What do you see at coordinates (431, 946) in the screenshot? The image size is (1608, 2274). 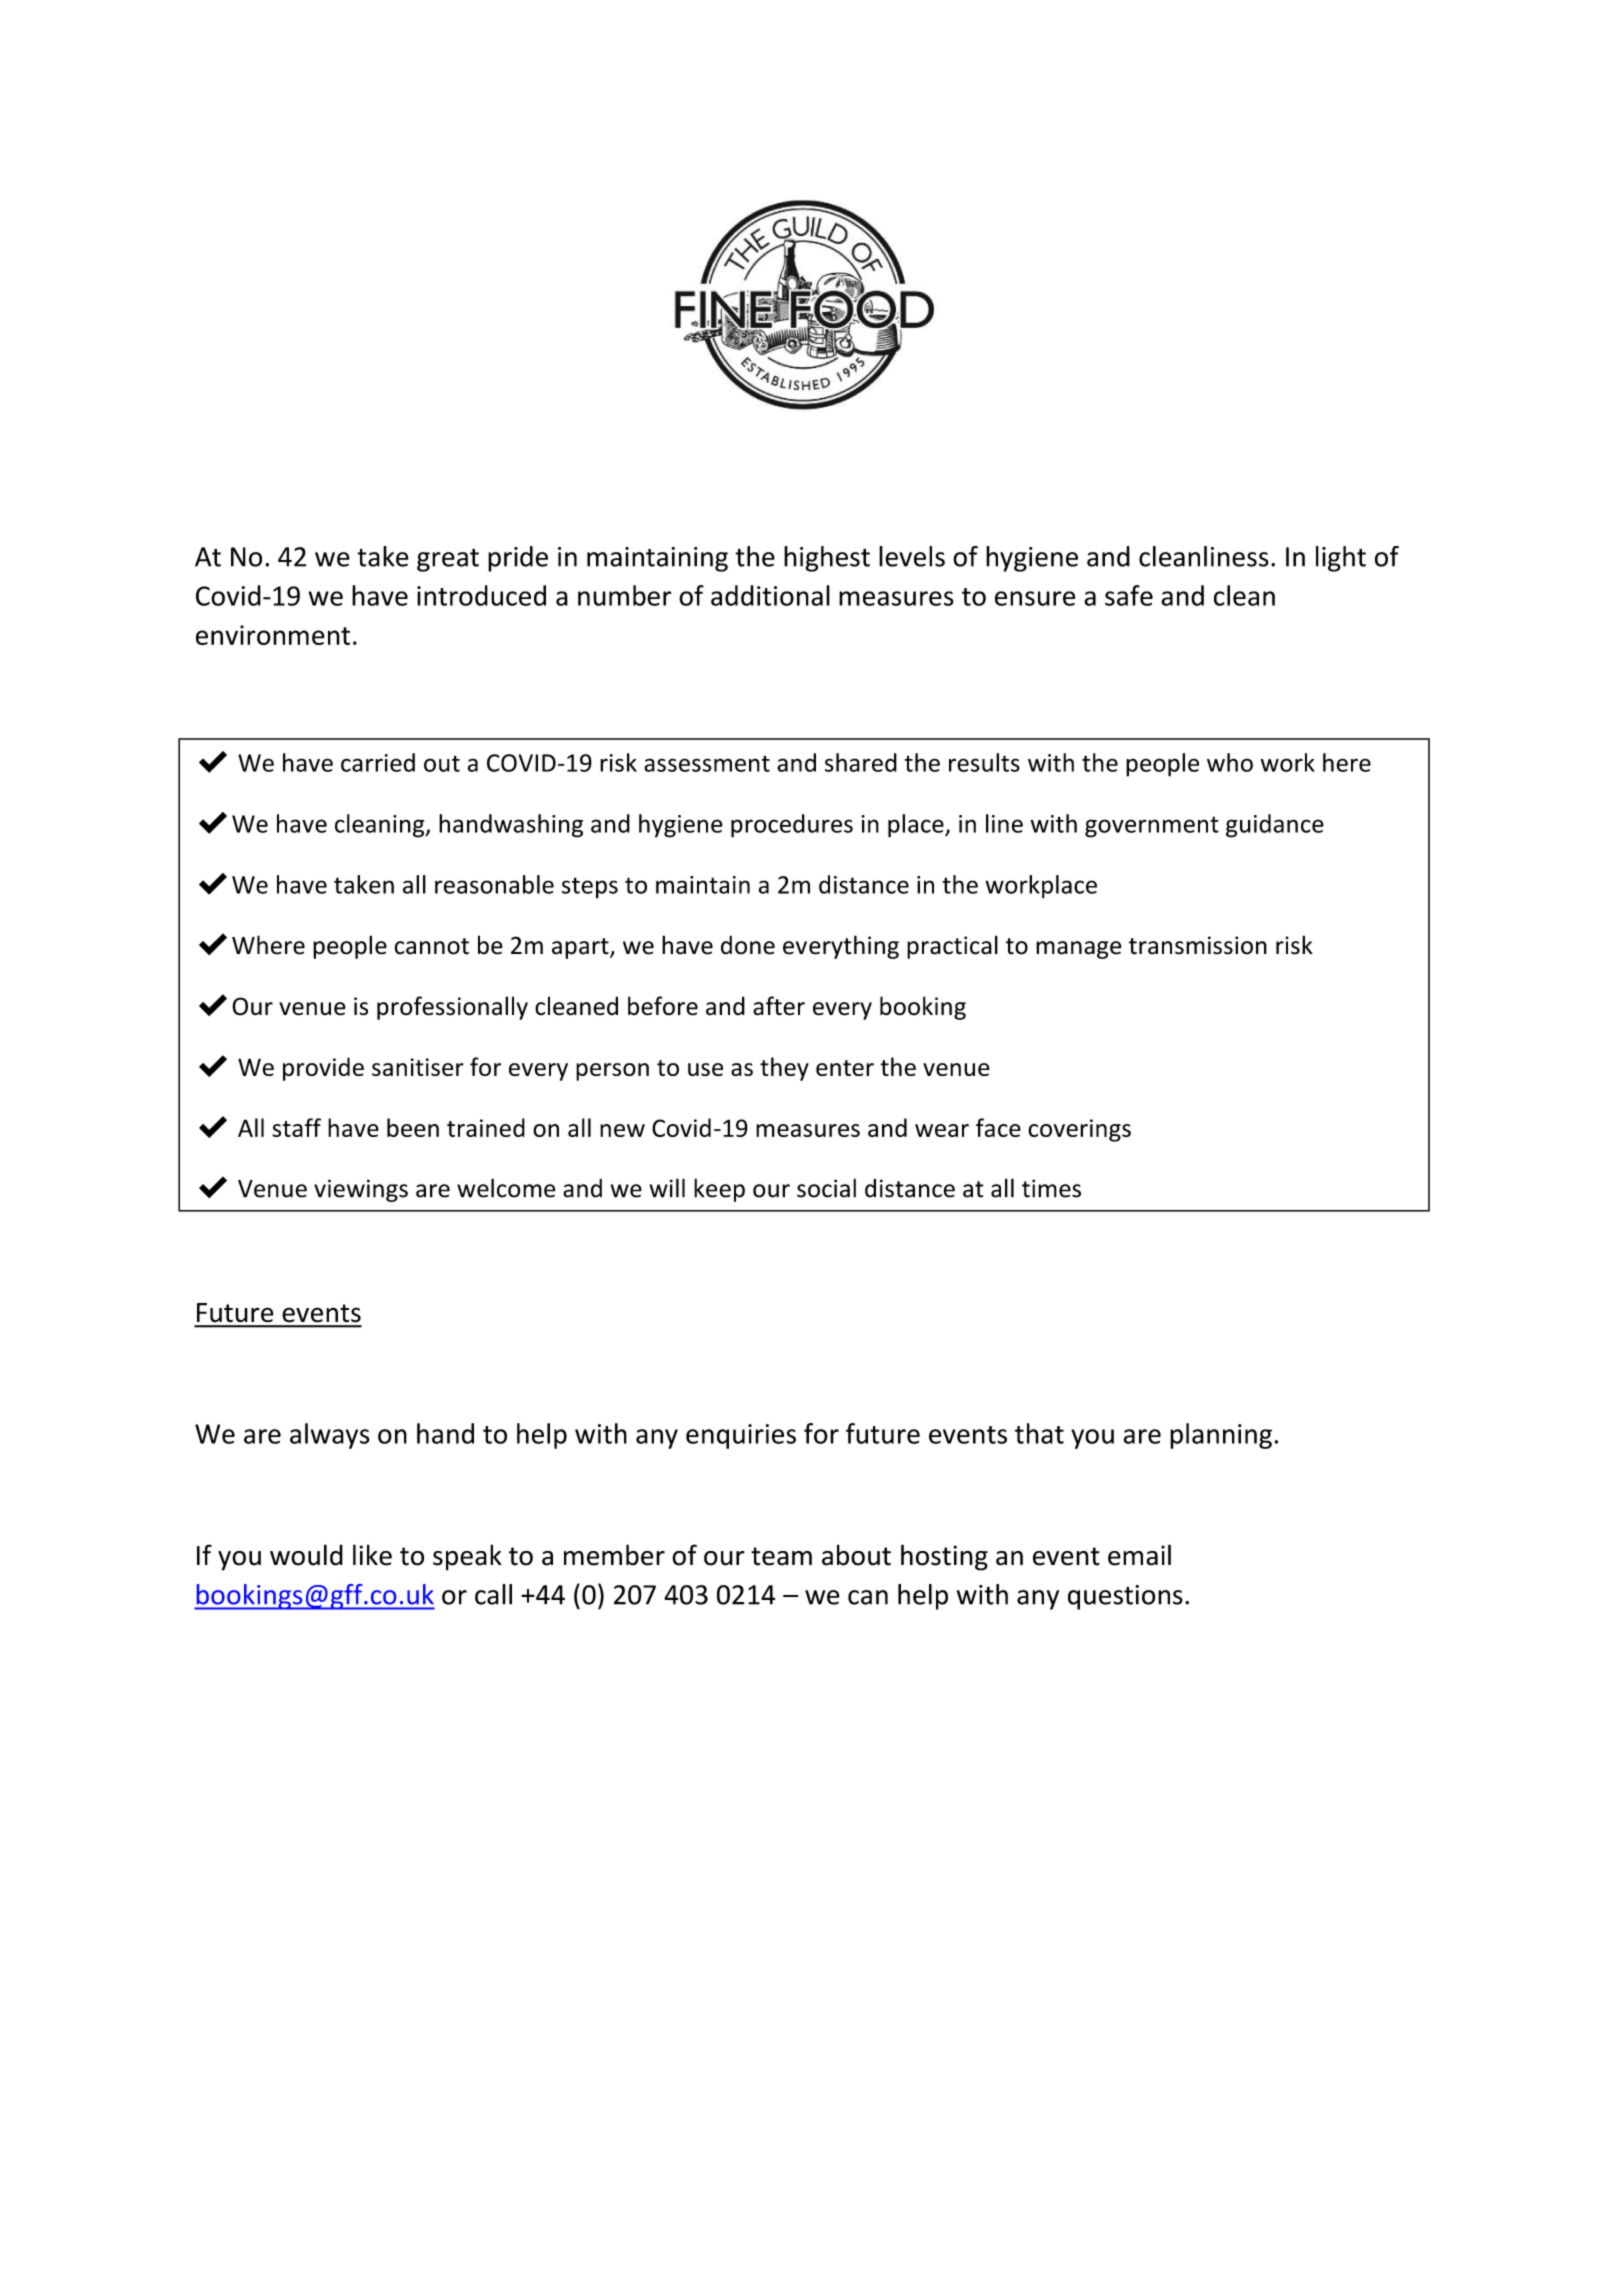 I see `cannot` at bounding box center [431, 946].
